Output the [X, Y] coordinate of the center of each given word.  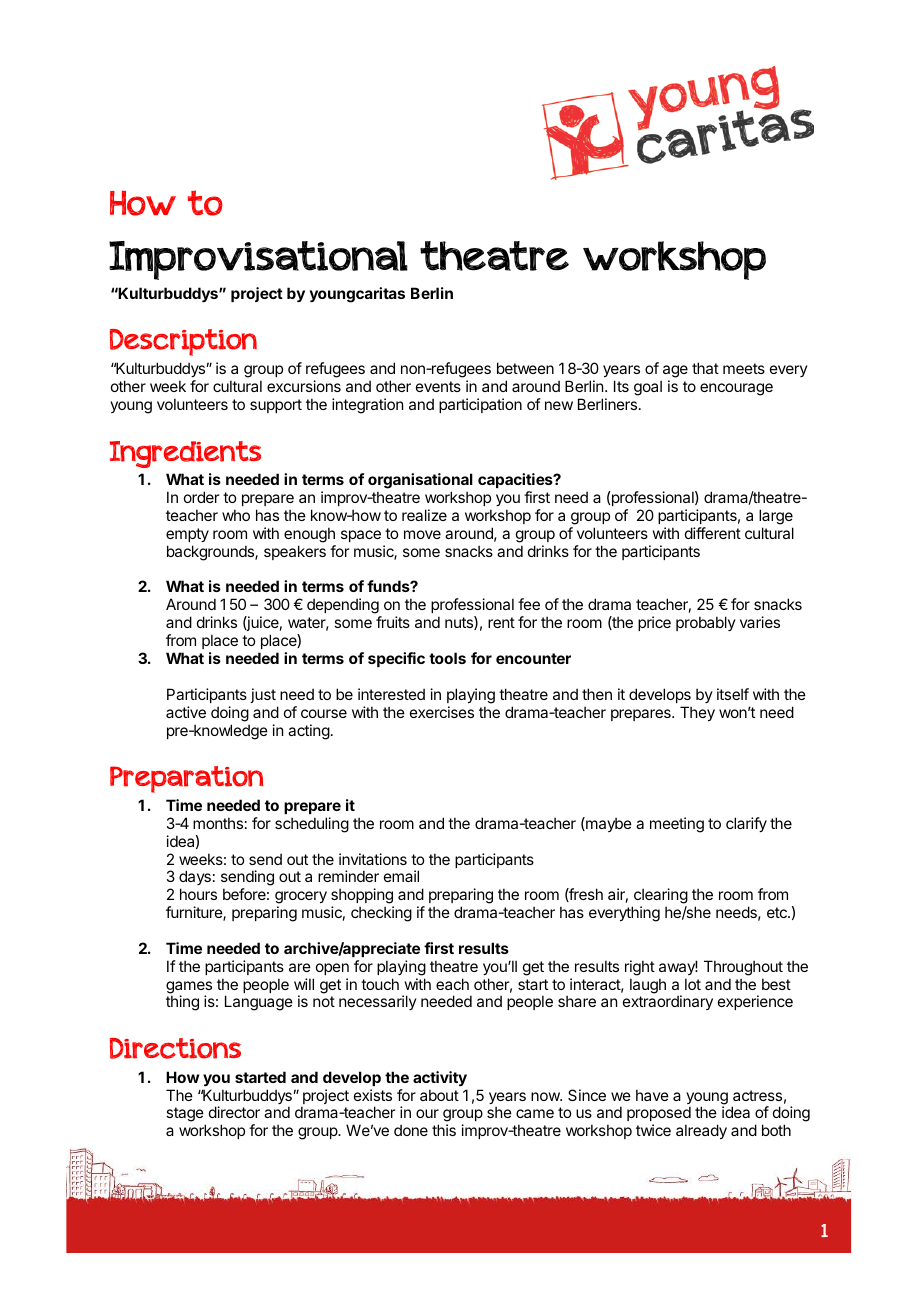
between [525, 368]
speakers [295, 552]
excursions [304, 386]
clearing [660, 897]
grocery [301, 899]
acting [309, 732]
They [697, 713]
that [705, 368]
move [422, 534]
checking [381, 914]
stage [186, 1116]
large [776, 518]
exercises [442, 712]
